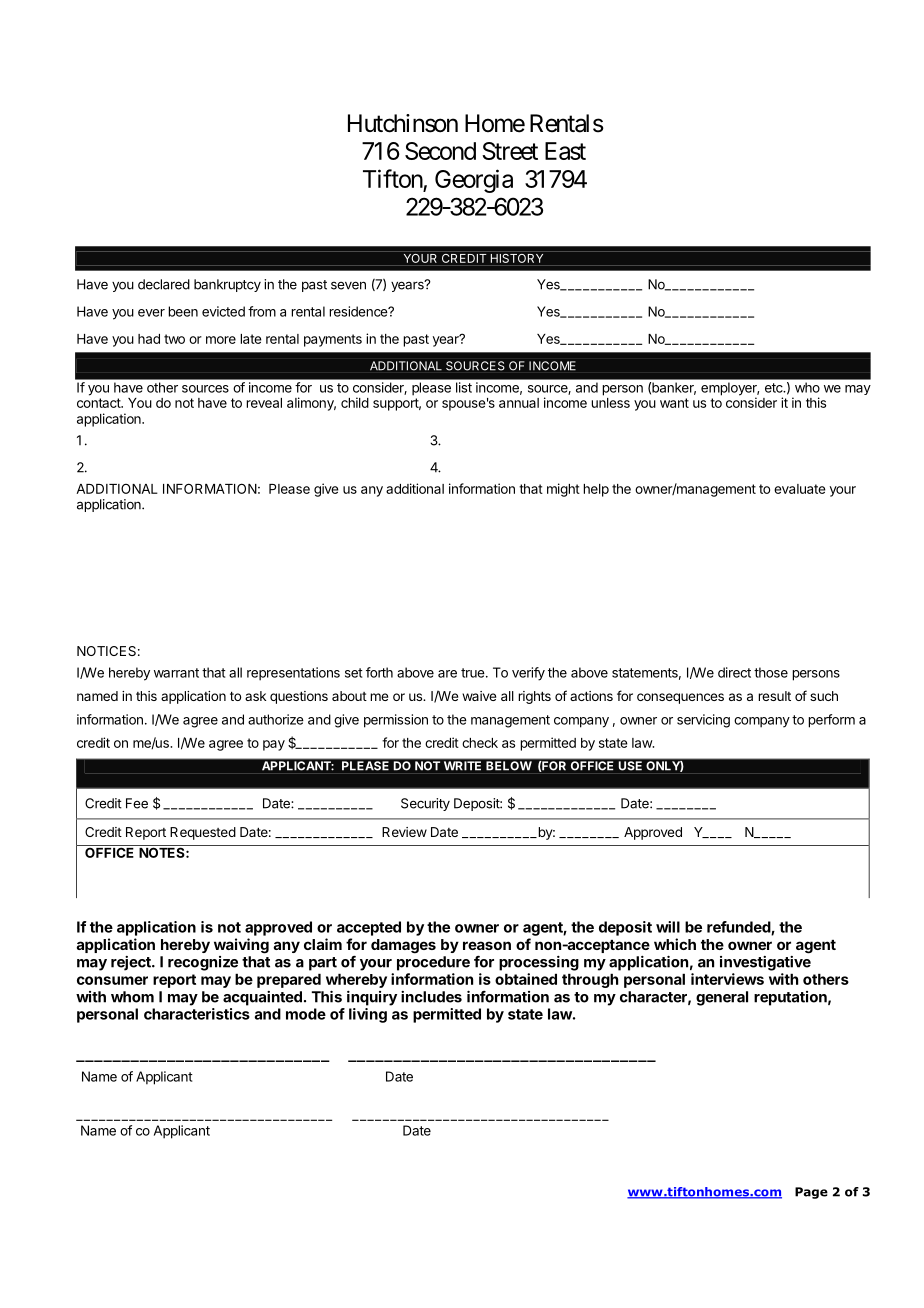 This screenshot has height=1308, width=924. I want to click on Second, so click(440, 151).
